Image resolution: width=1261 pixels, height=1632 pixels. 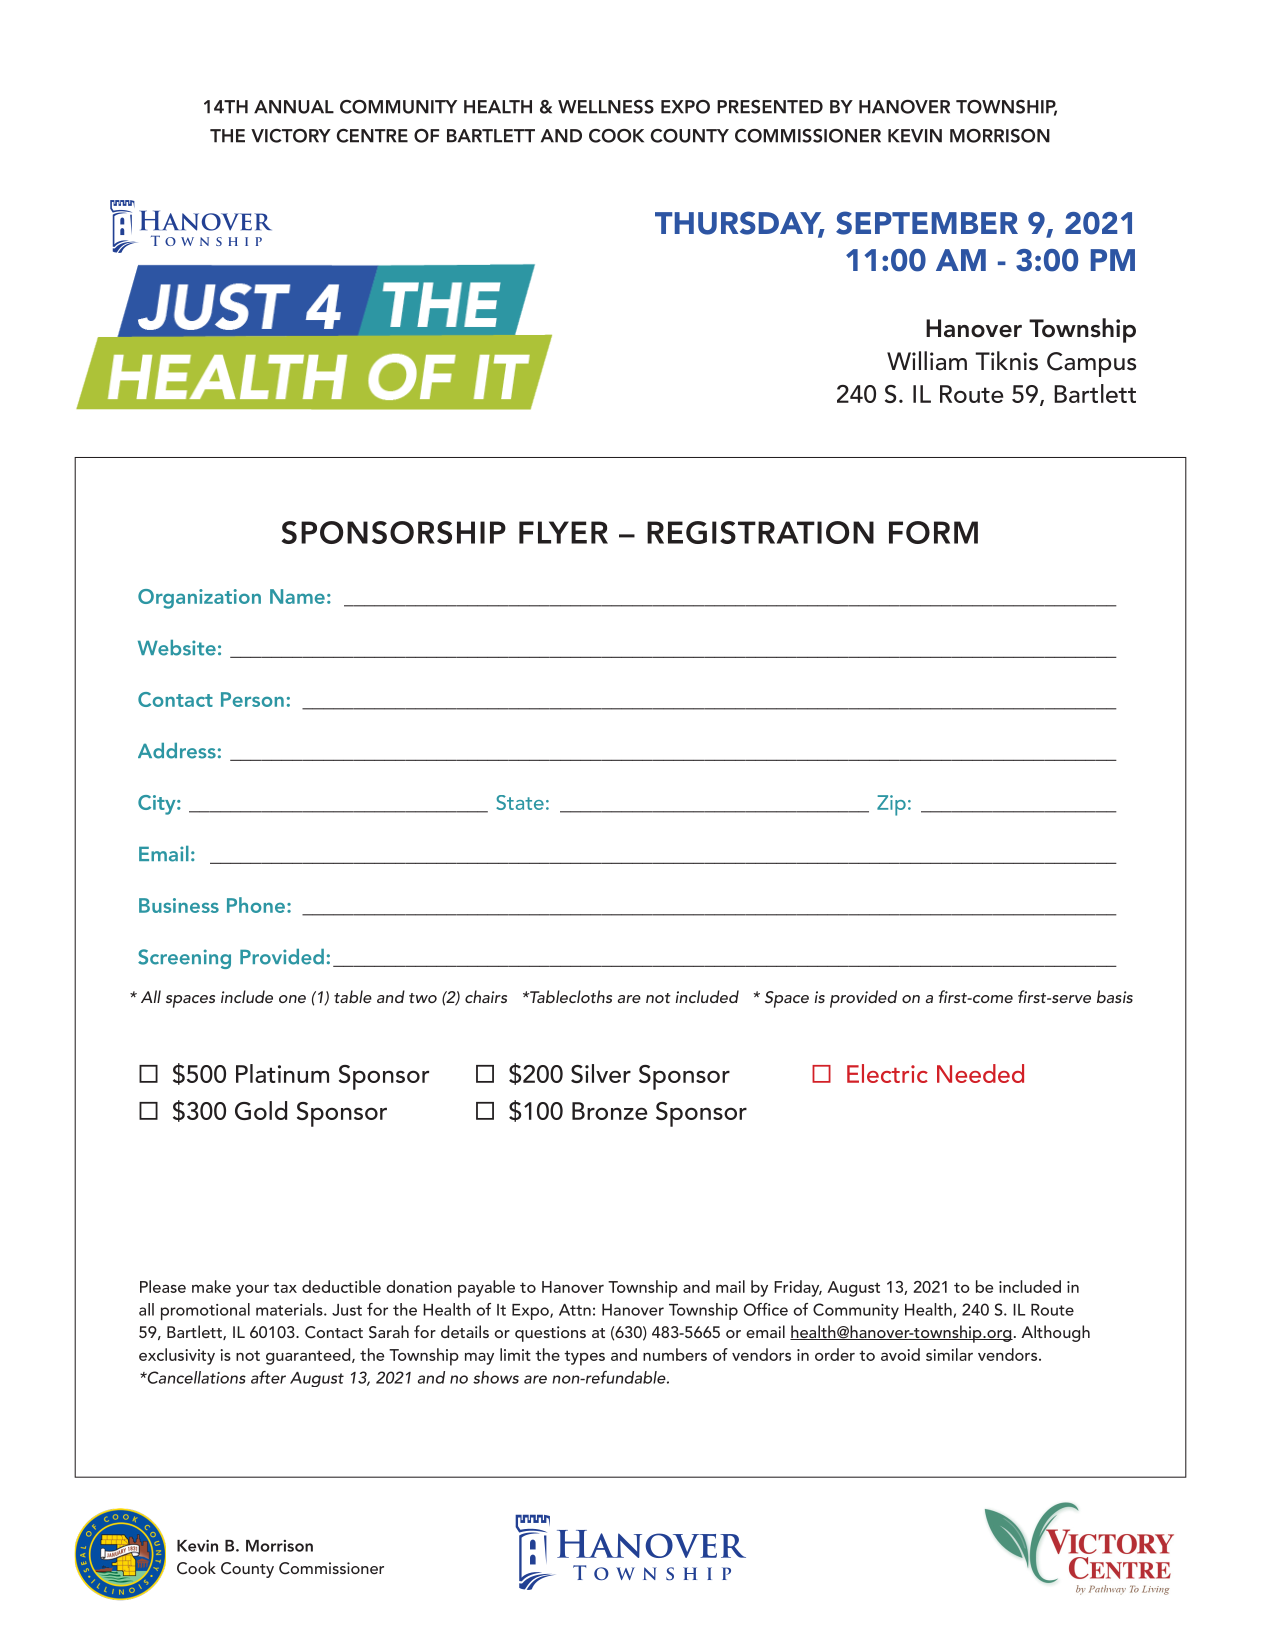 What do you see at coordinates (520, 802) in the screenshot?
I see `State` at bounding box center [520, 802].
